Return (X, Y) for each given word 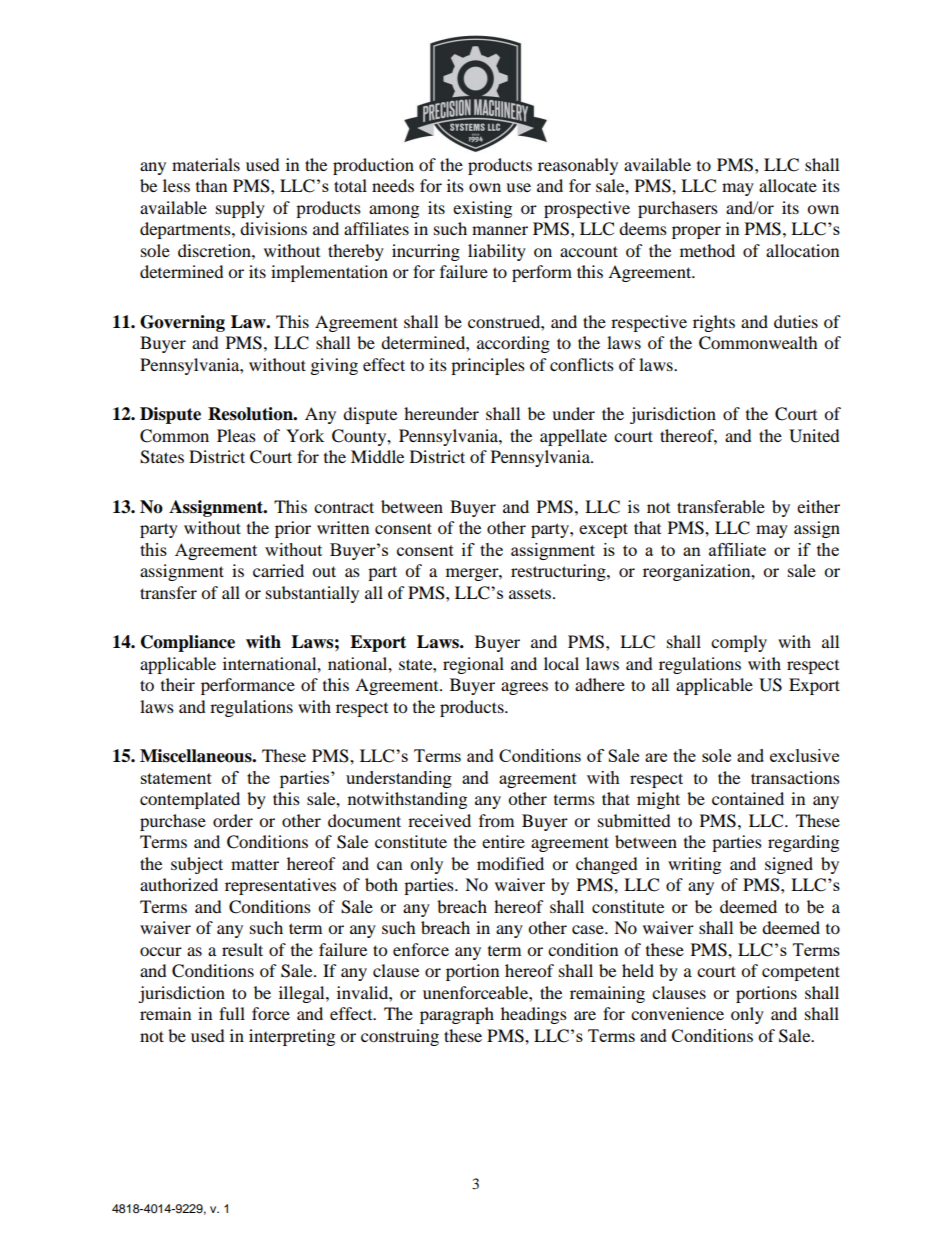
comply (739, 643)
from (496, 820)
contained (748, 798)
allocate (788, 185)
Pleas (236, 435)
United (814, 436)
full (232, 1013)
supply (240, 209)
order (233, 820)
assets (531, 594)
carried (278, 570)
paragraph (457, 1015)
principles (488, 366)
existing (482, 209)
